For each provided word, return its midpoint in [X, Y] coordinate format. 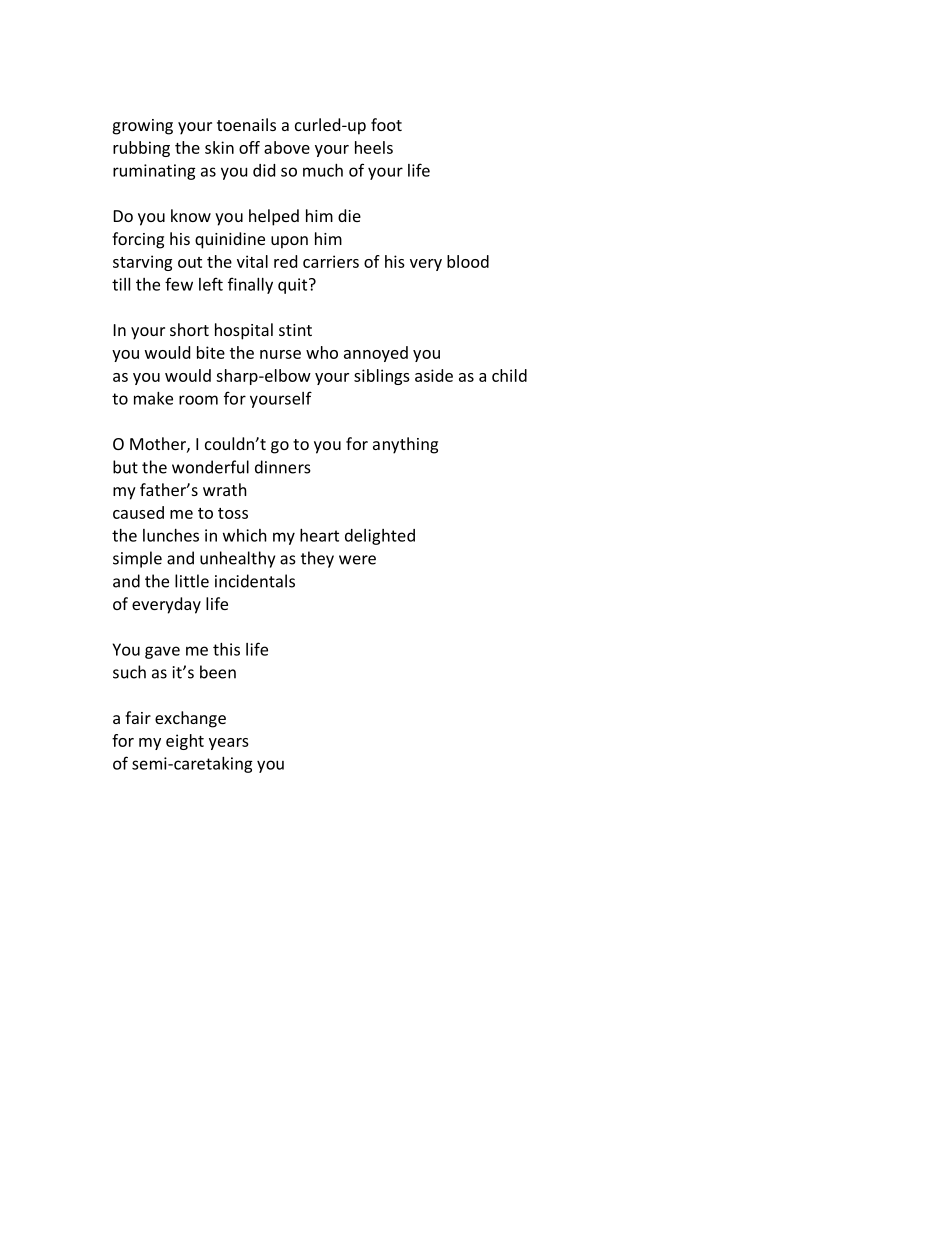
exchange [190, 719]
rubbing [141, 149]
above [287, 147]
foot [386, 124]
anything [405, 445]
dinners [283, 467]
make [153, 398]
